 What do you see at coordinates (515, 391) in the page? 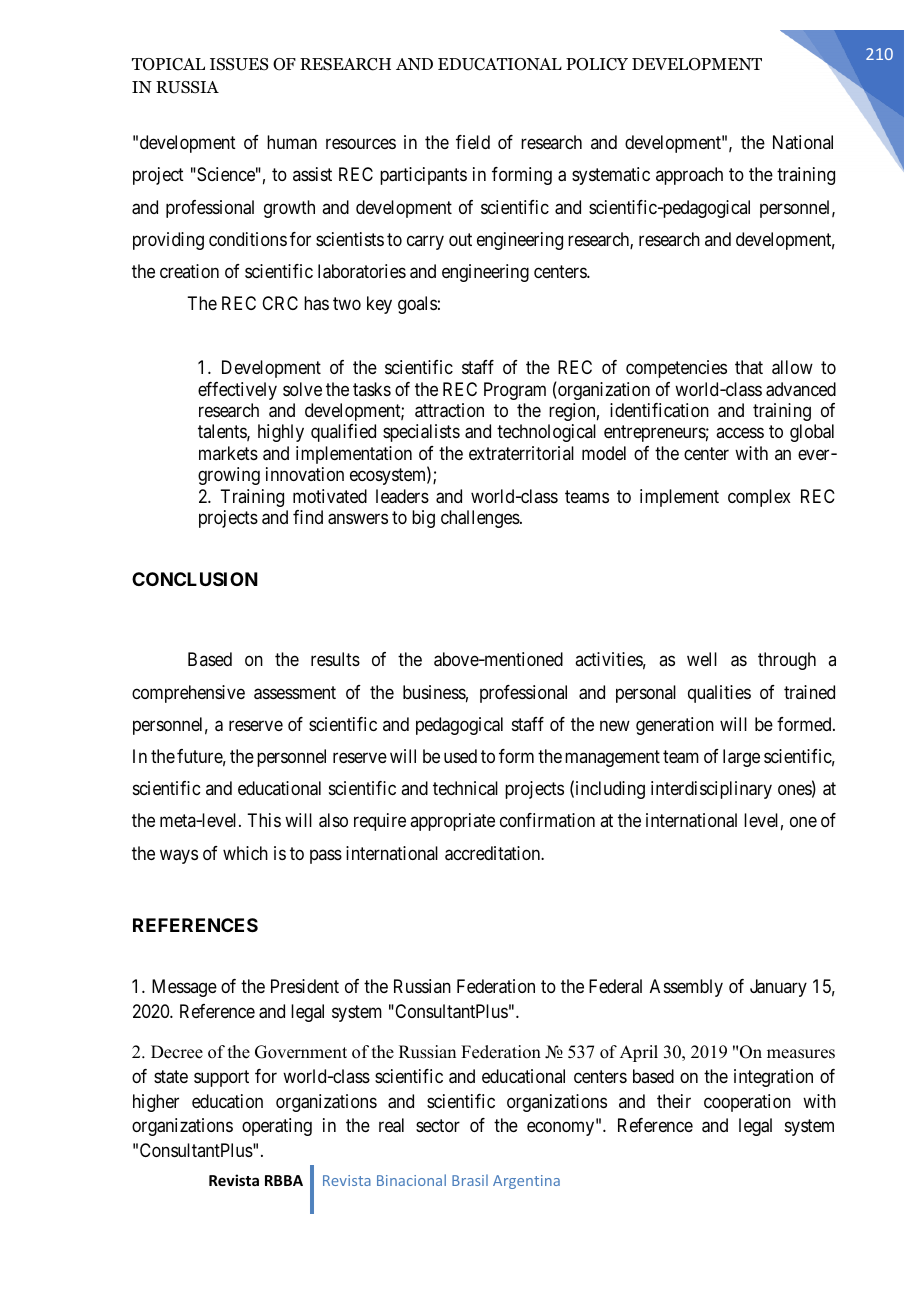
I see `Program` at bounding box center [515, 391].
